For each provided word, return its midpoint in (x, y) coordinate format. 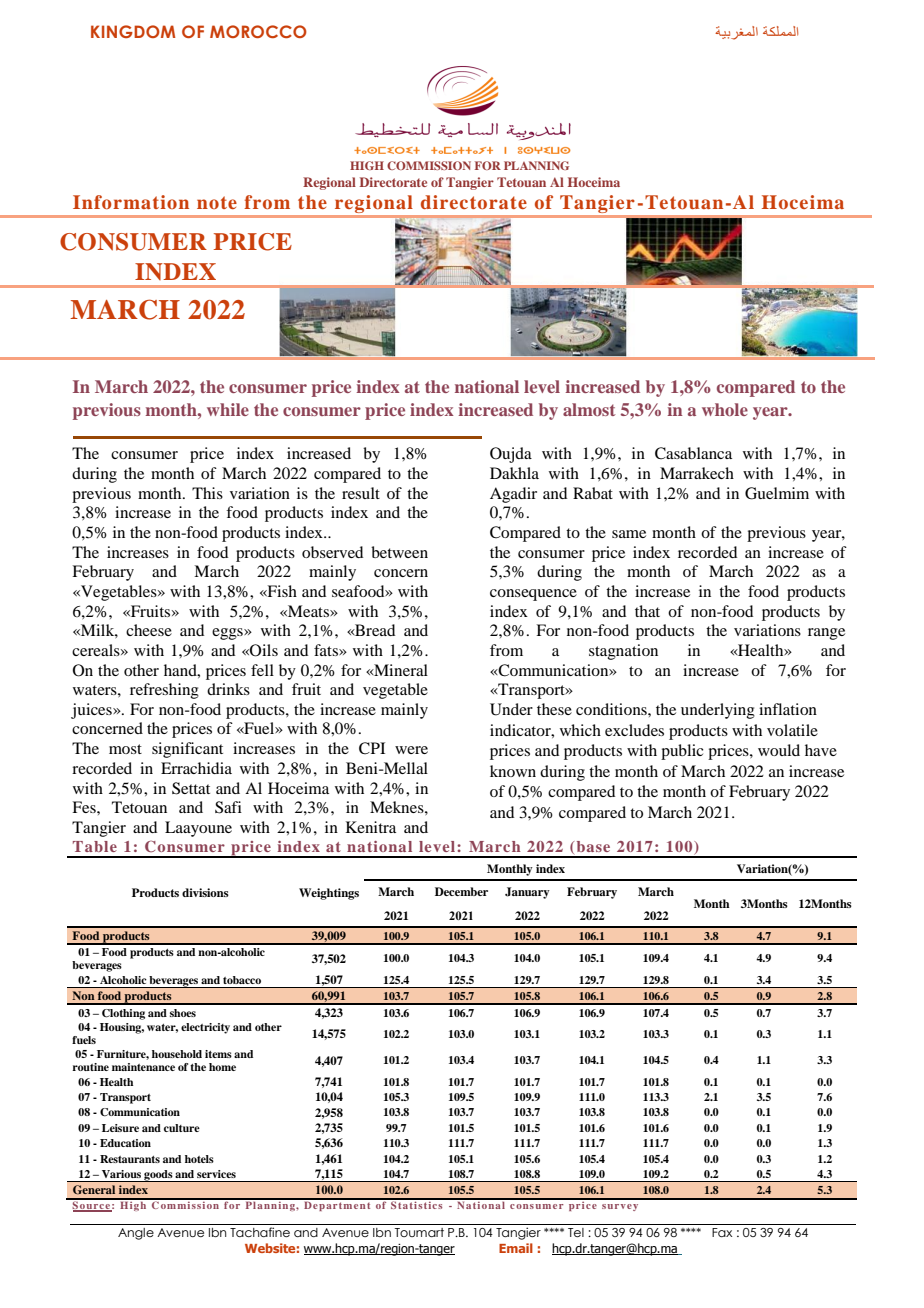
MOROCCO (258, 31)
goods (158, 1176)
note (217, 202)
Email (516, 1248)
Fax (722, 1232)
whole (725, 409)
